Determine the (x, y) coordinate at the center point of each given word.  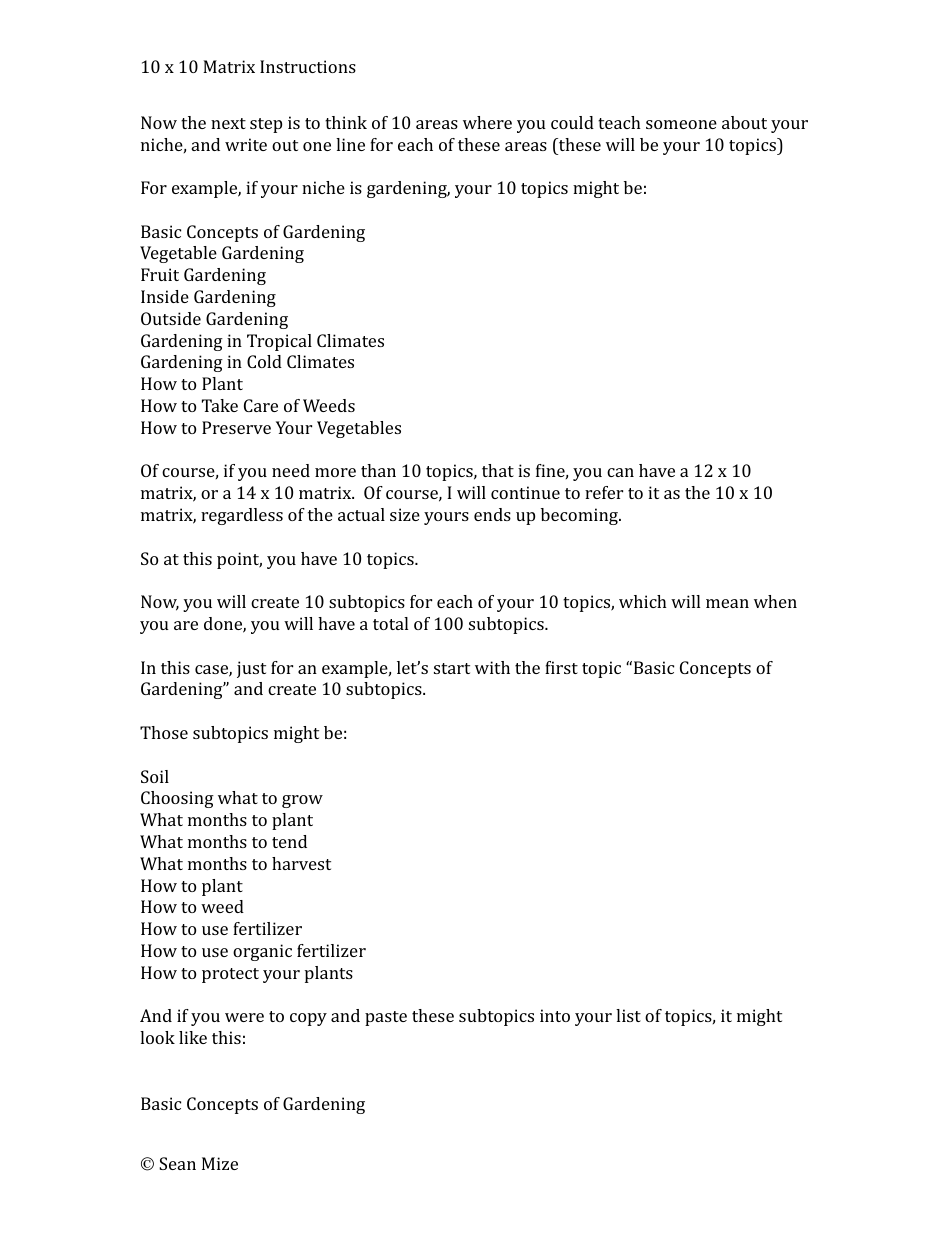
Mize (220, 1163)
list (628, 1015)
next (228, 123)
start (452, 668)
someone (681, 124)
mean (727, 603)
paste (386, 1018)
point (239, 560)
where (487, 122)
